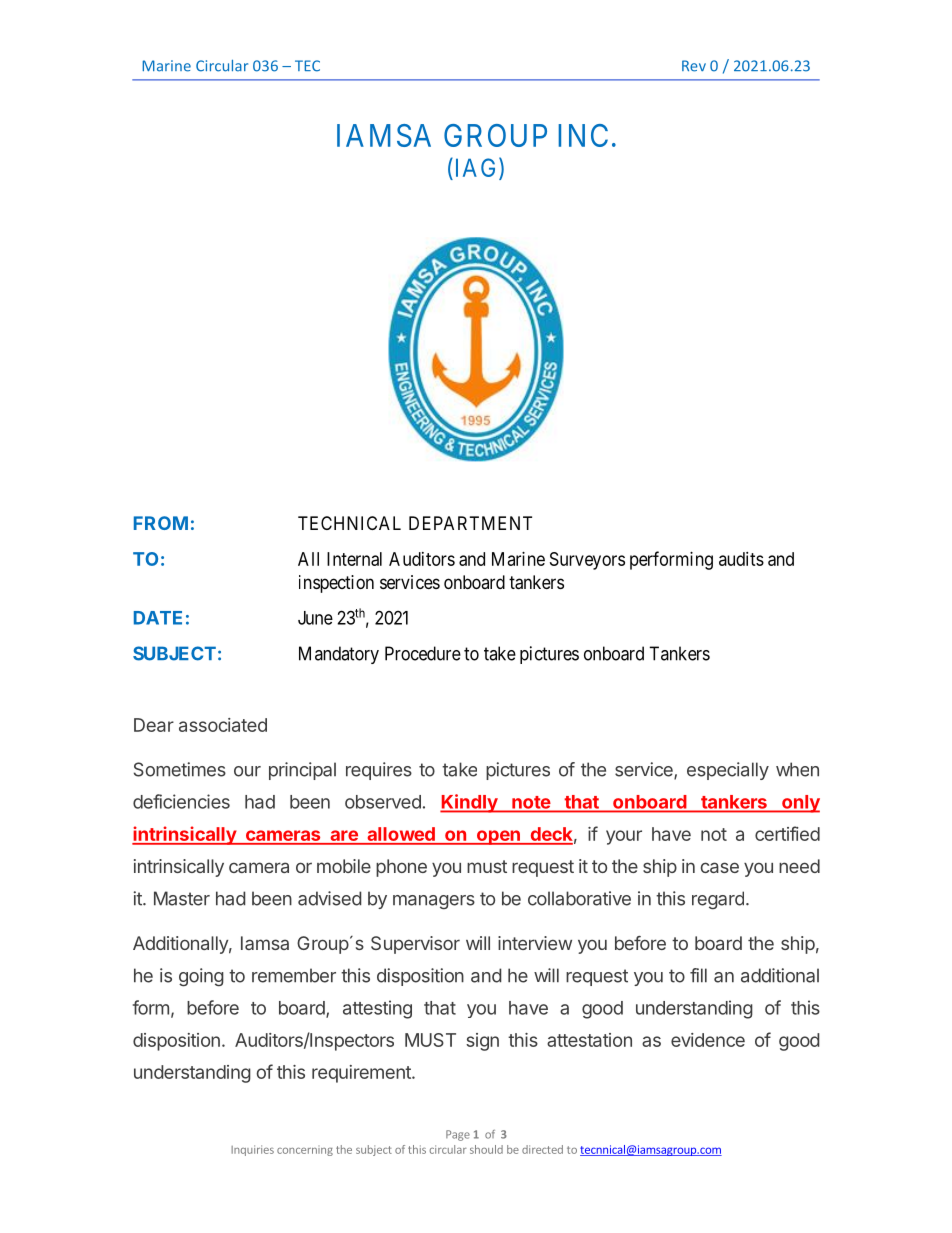 This image has width=952, height=1233. I want to click on DATE, so click(158, 618).
